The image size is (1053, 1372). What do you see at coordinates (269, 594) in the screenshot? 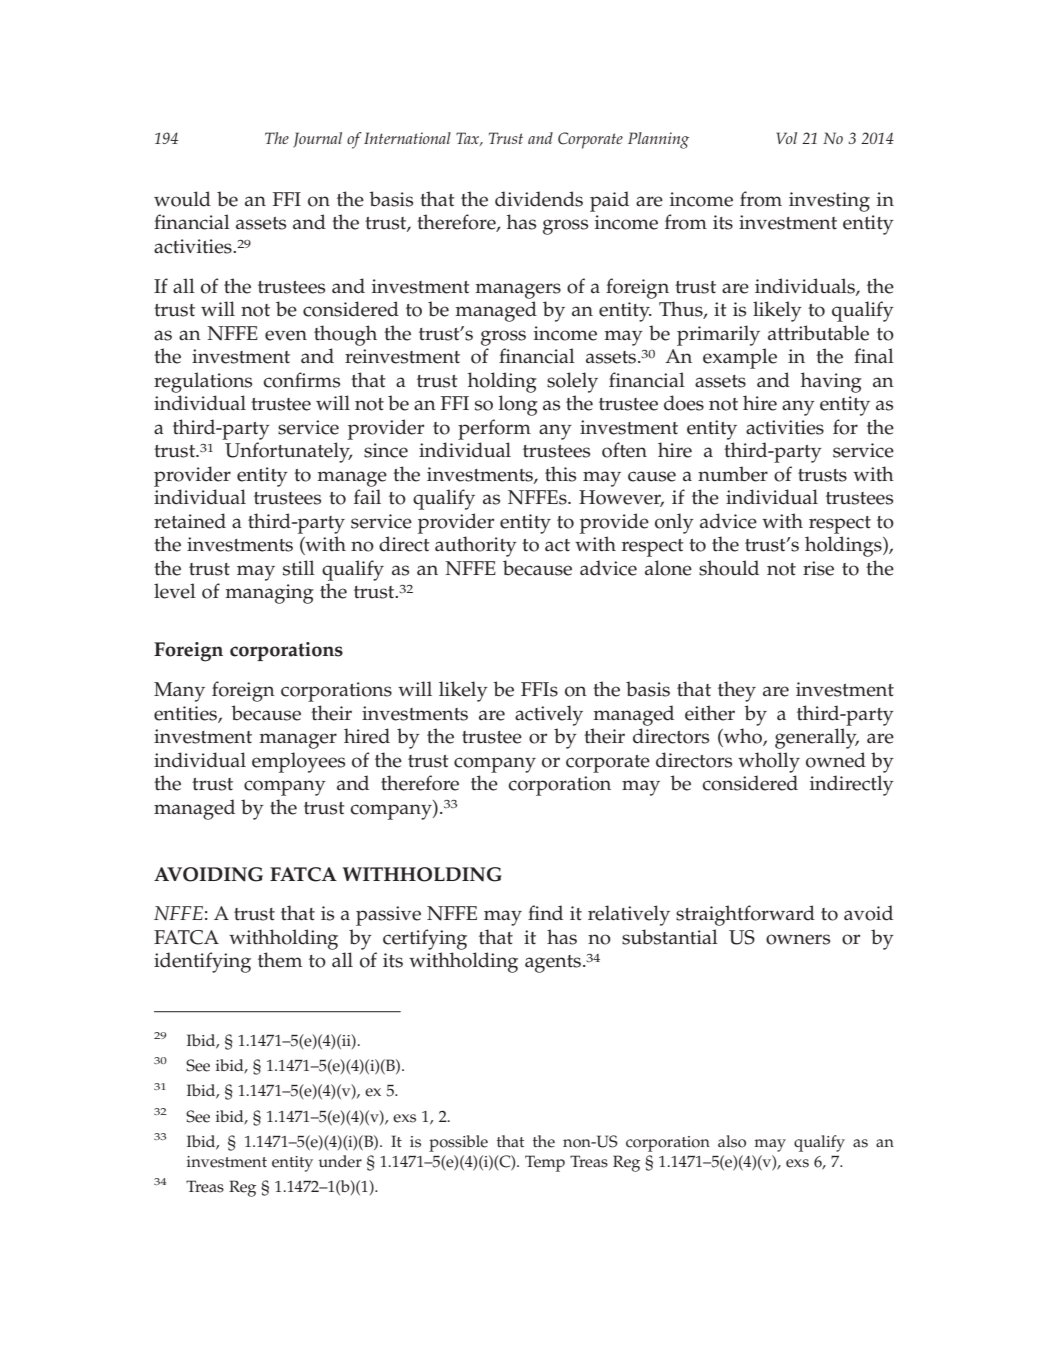
I see `managing` at bounding box center [269, 594].
